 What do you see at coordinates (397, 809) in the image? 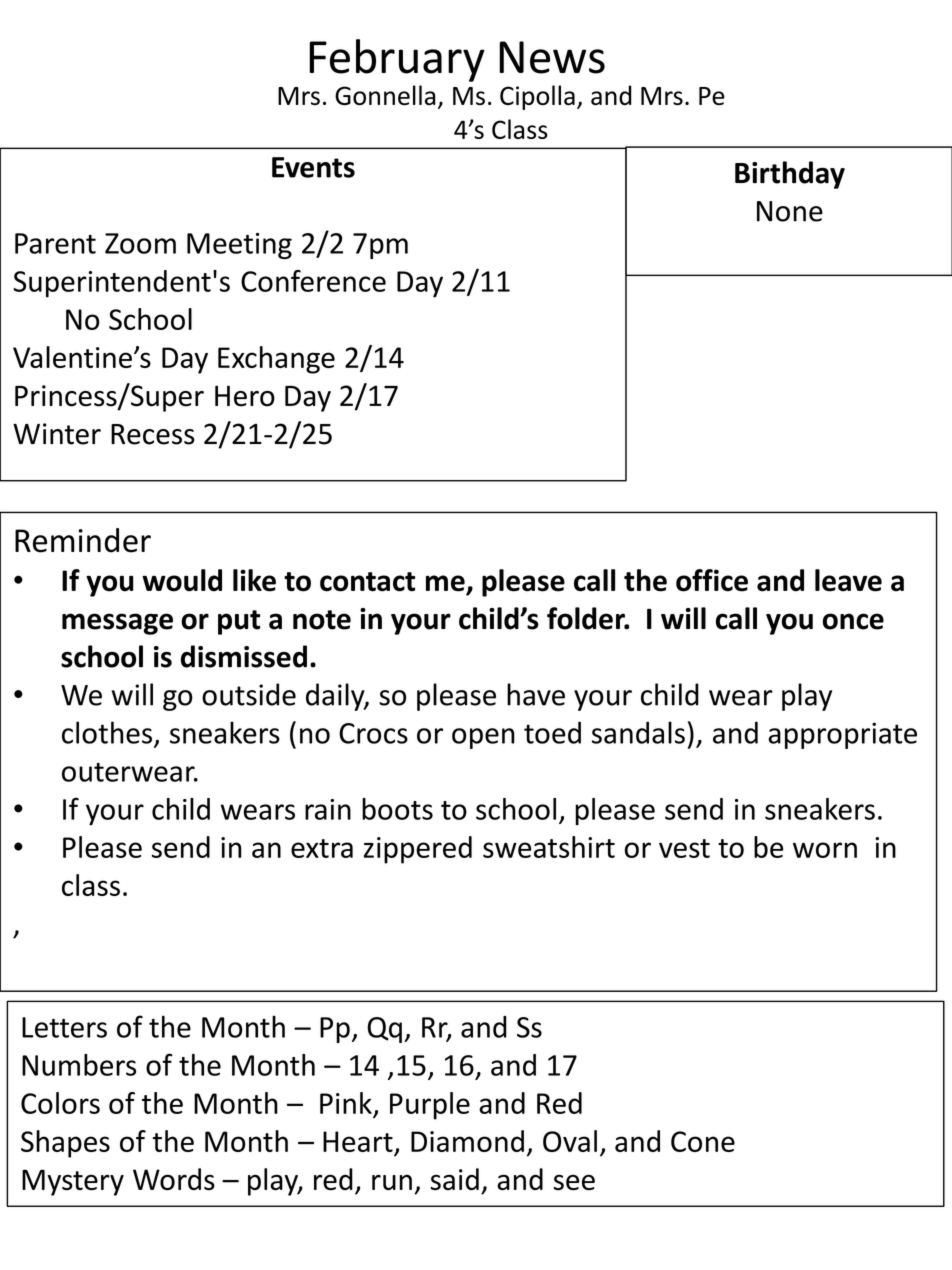
I see `boots` at bounding box center [397, 809].
